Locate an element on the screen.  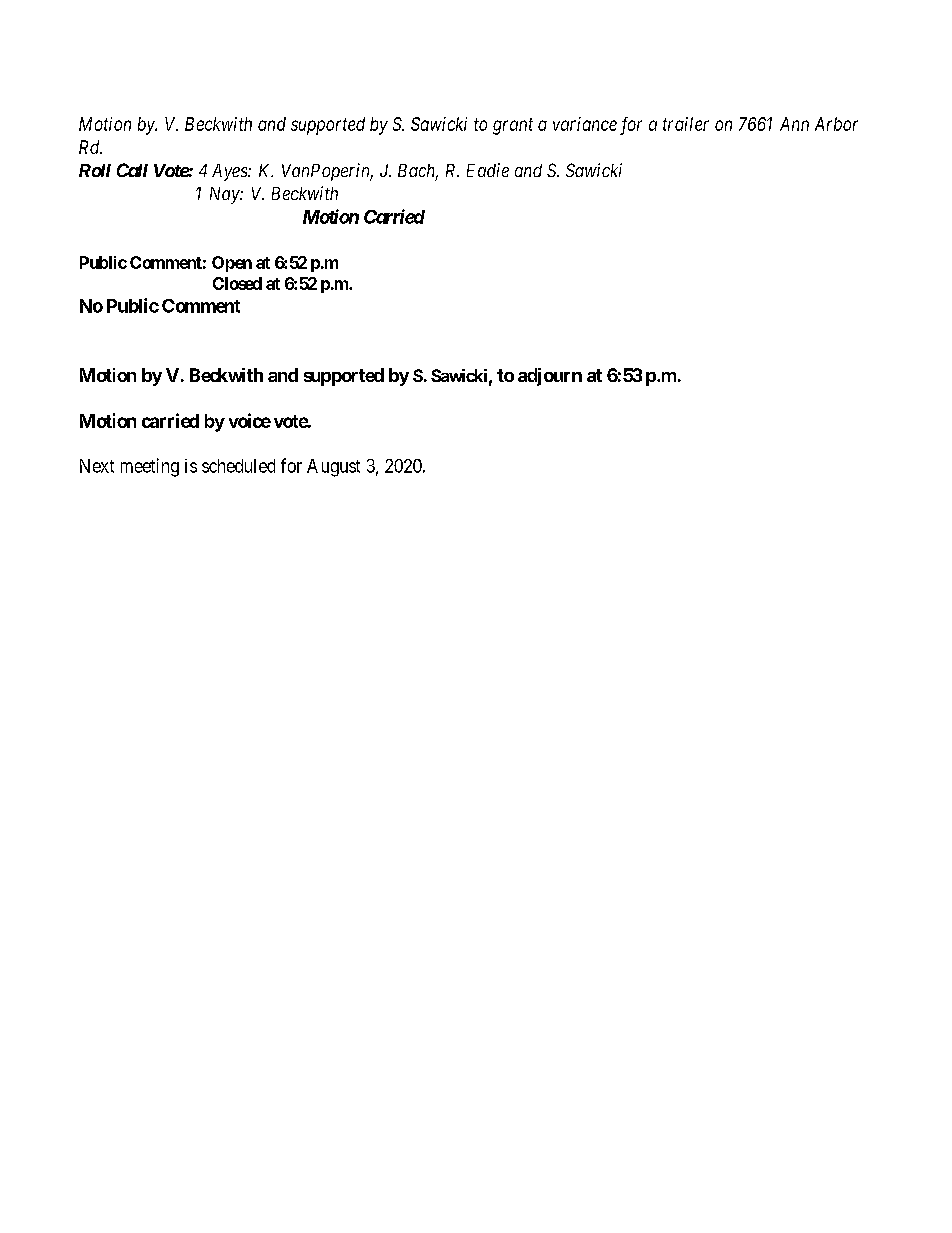
August is located at coordinates (333, 468).
